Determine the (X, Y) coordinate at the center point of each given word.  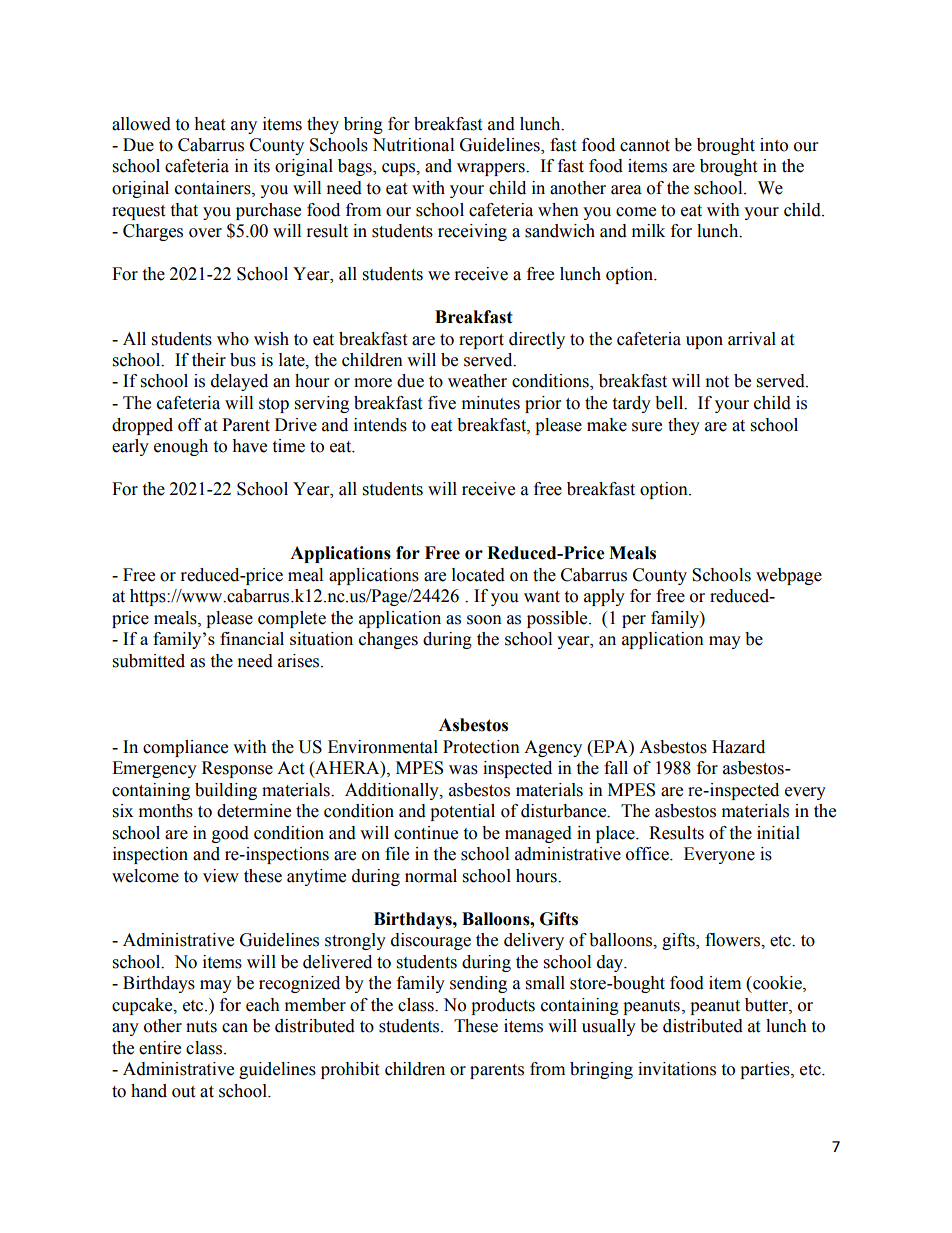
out (183, 1092)
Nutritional (413, 145)
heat (209, 124)
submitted (149, 661)
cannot (645, 146)
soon (484, 620)
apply (604, 597)
